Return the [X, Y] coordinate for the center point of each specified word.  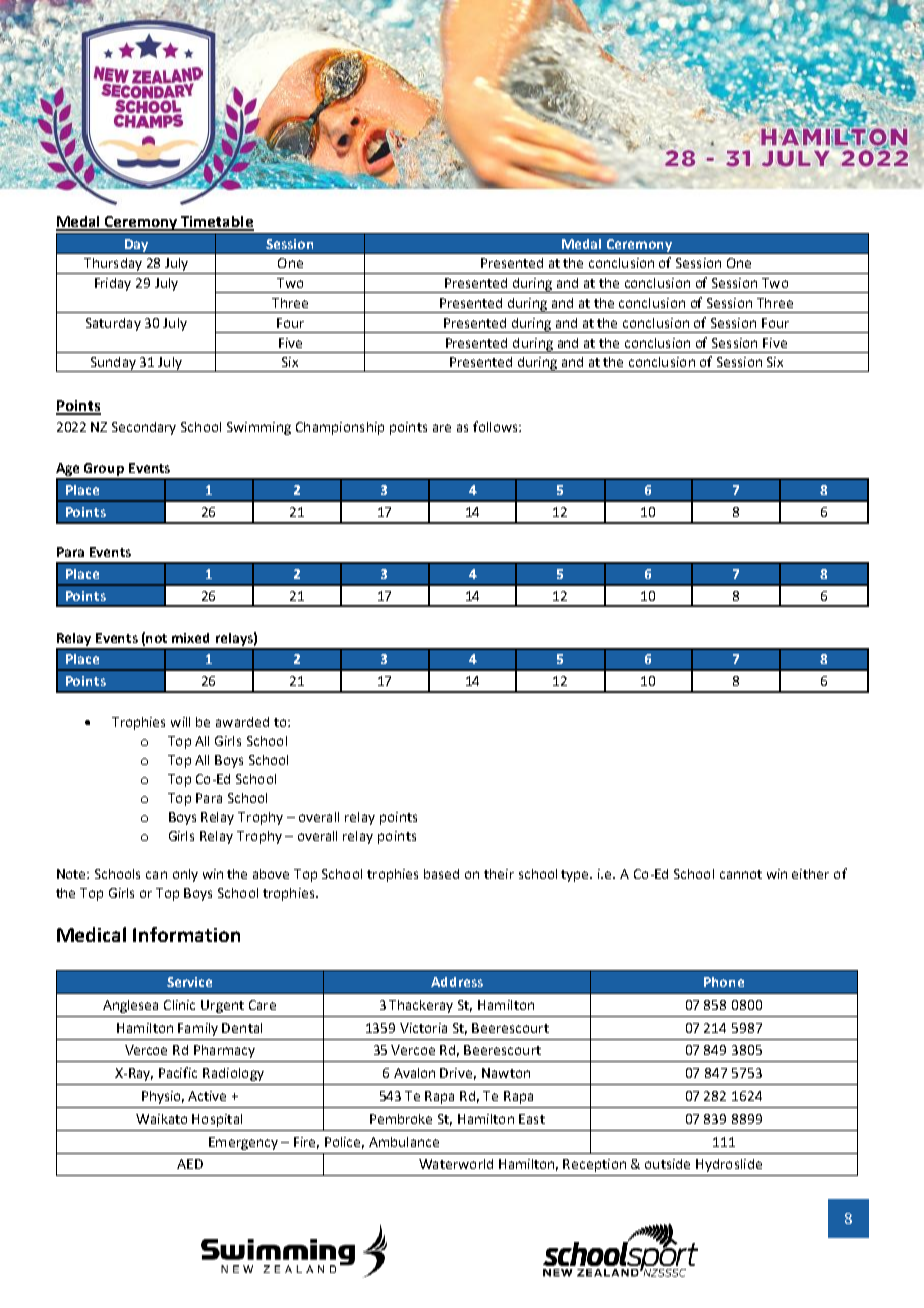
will [180, 722]
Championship [340, 428]
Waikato [161, 1119]
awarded [242, 722]
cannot [741, 874]
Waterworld [456, 1164]
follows [496, 426]
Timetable [217, 223]
